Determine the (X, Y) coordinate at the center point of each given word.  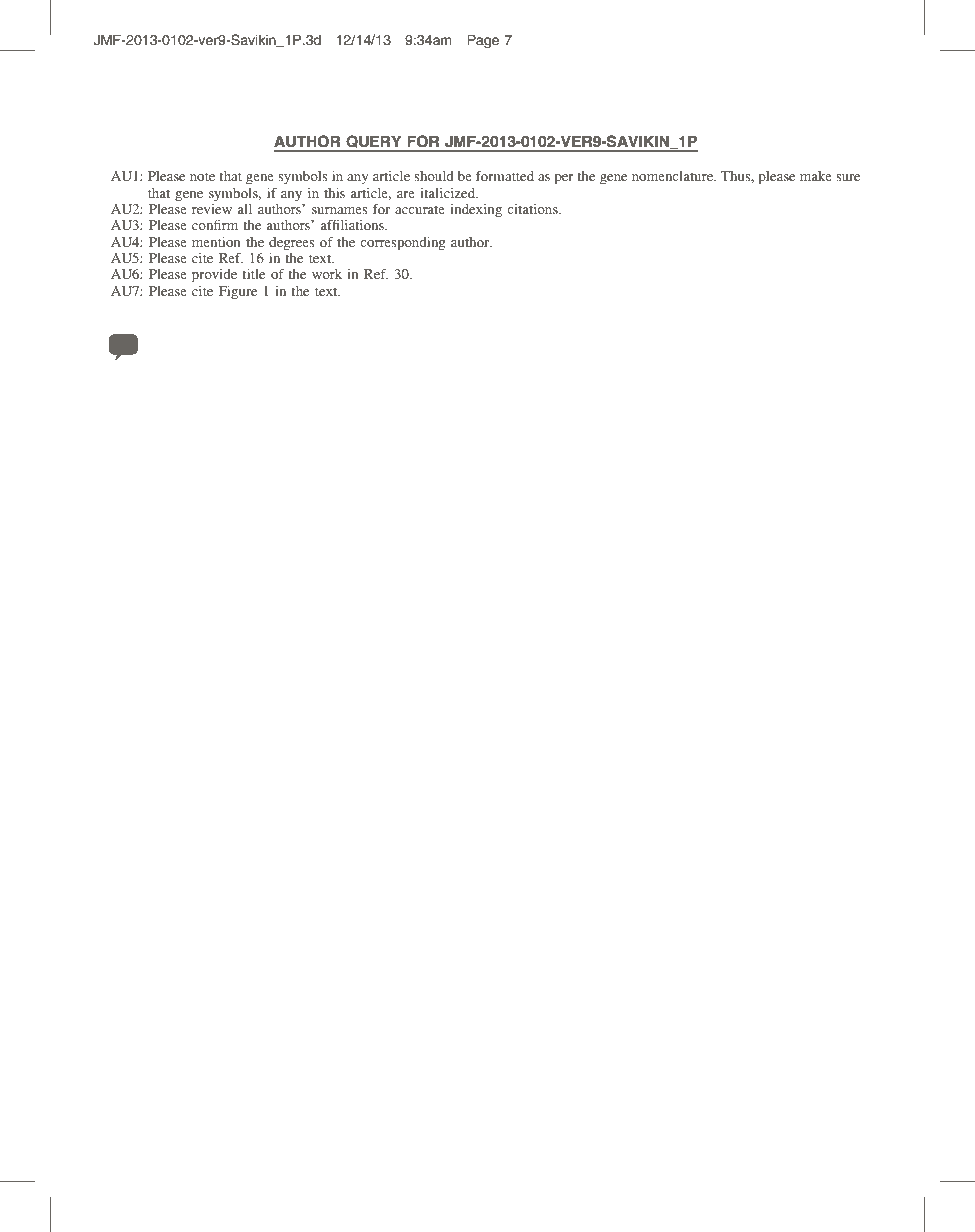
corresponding (403, 244)
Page (483, 41)
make (816, 176)
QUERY (374, 143)
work (327, 274)
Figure (238, 292)
